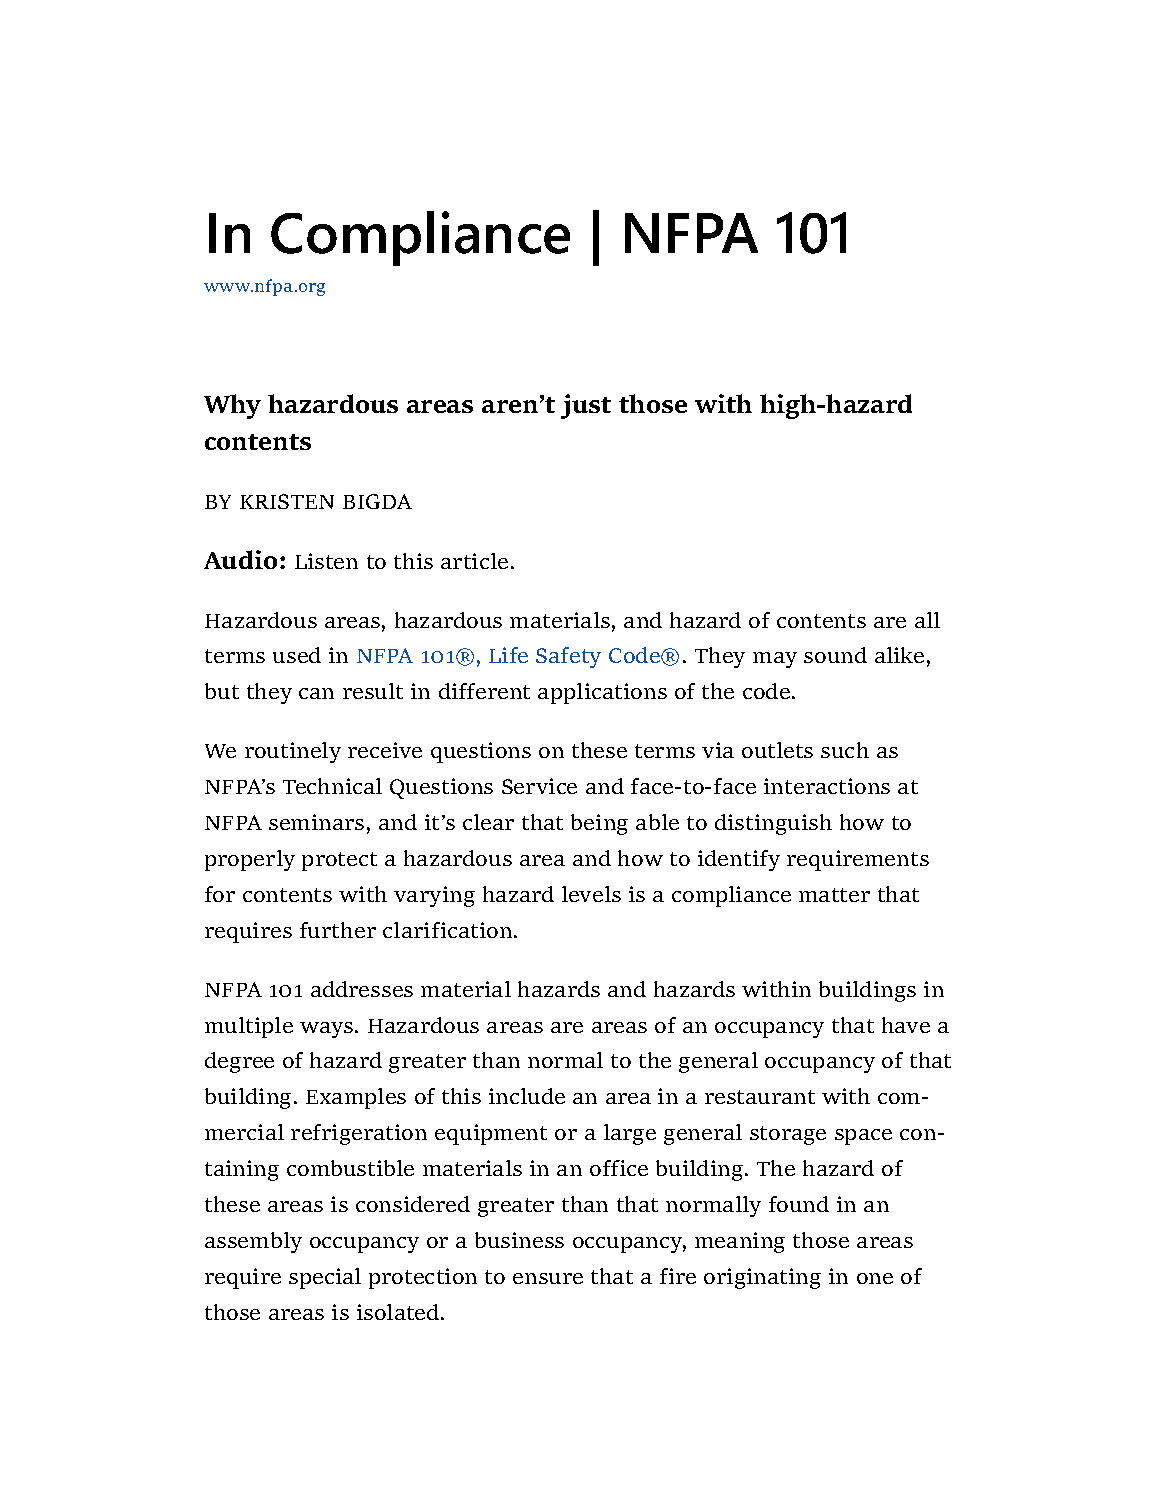  Describe the element at coordinates (591, 894) in the screenshot. I see `levels` at that location.
